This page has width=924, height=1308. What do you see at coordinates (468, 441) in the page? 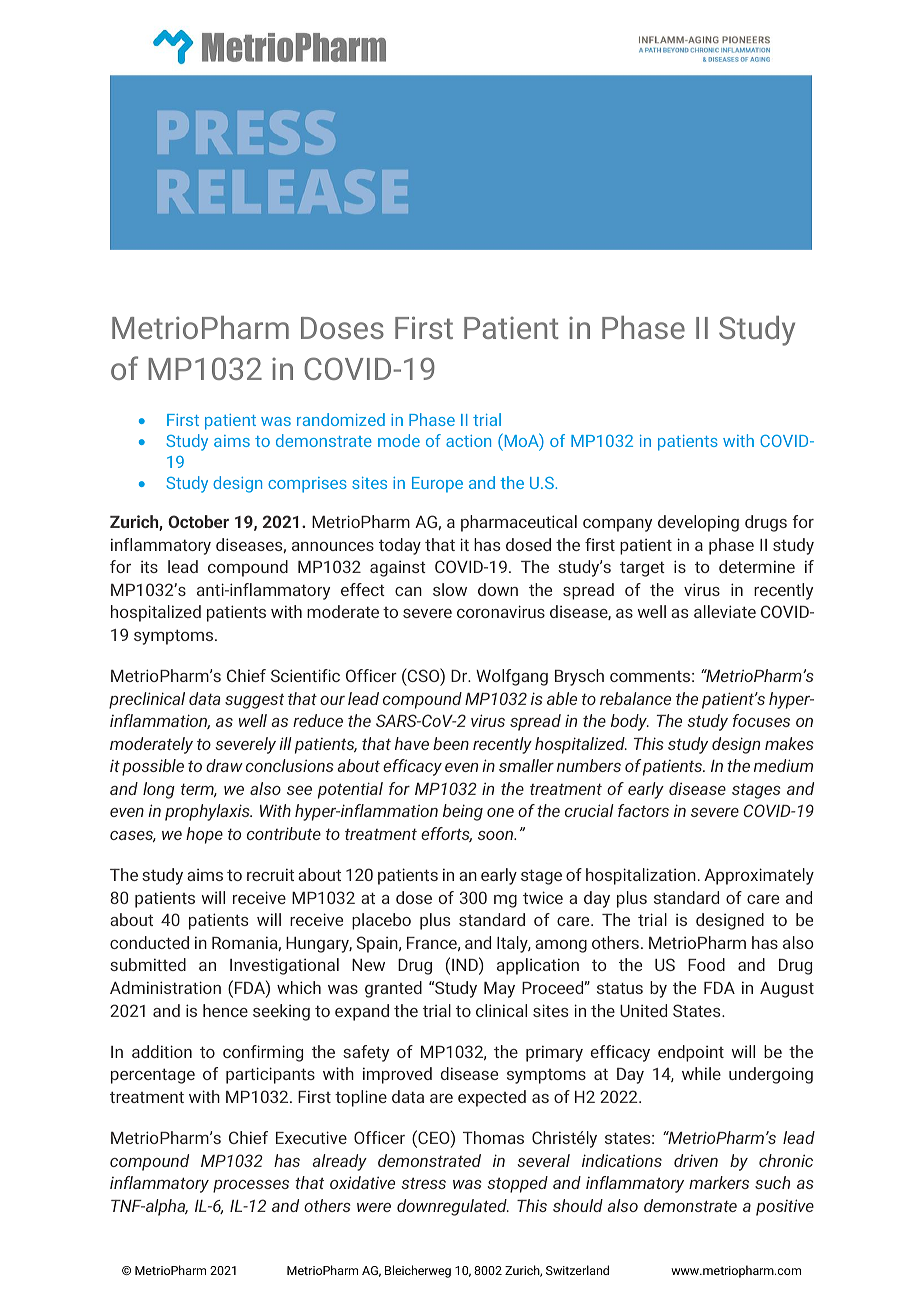
I see `action` at bounding box center [468, 441].
